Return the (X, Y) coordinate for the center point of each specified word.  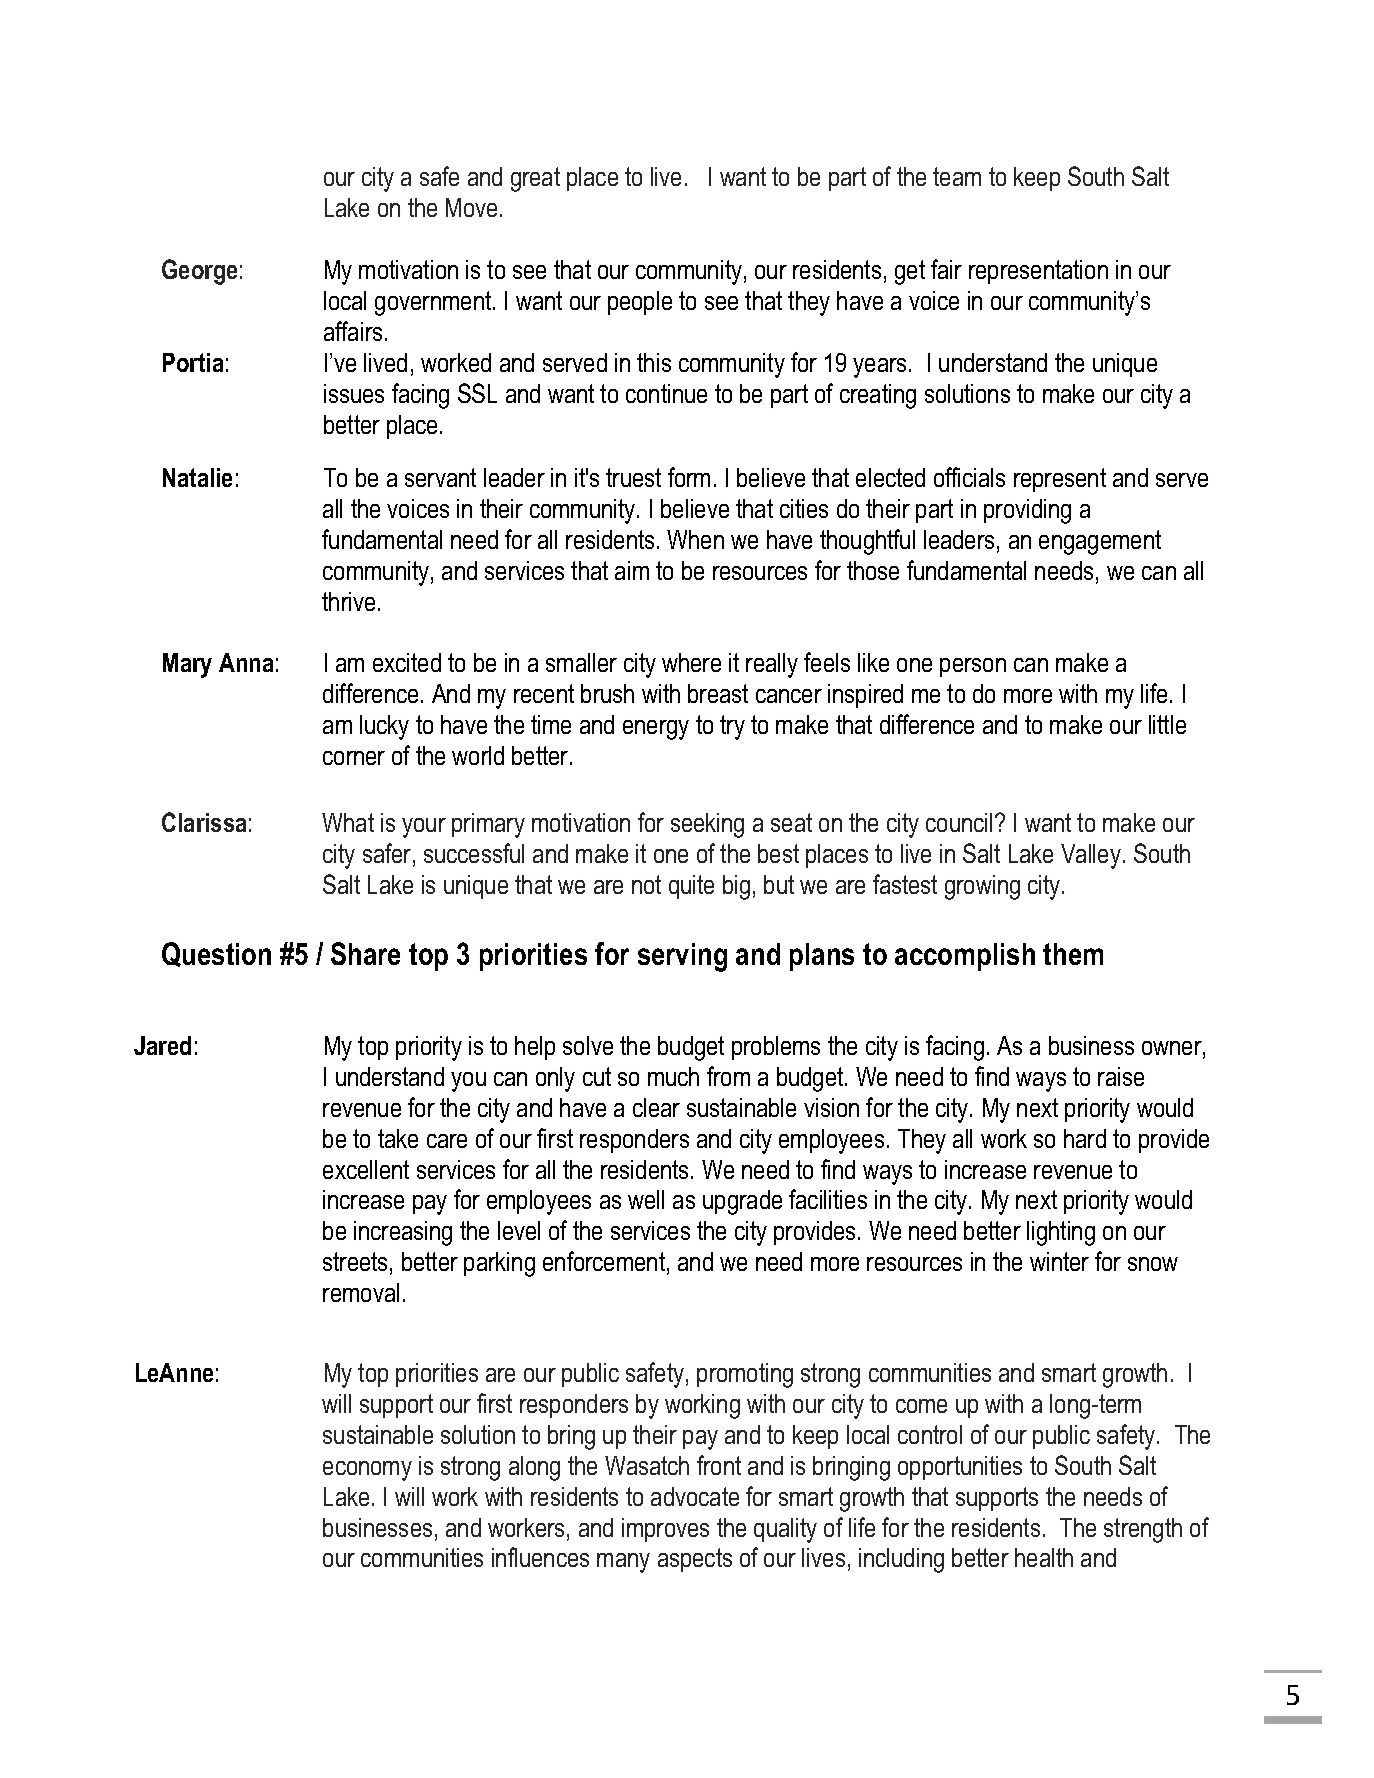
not (646, 884)
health (1044, 1557)
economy (367, 1471)
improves (665, 1530)
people (640, 303)
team (957, 176)
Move (471, 207)
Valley (1091, 856)
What (348, 822)
